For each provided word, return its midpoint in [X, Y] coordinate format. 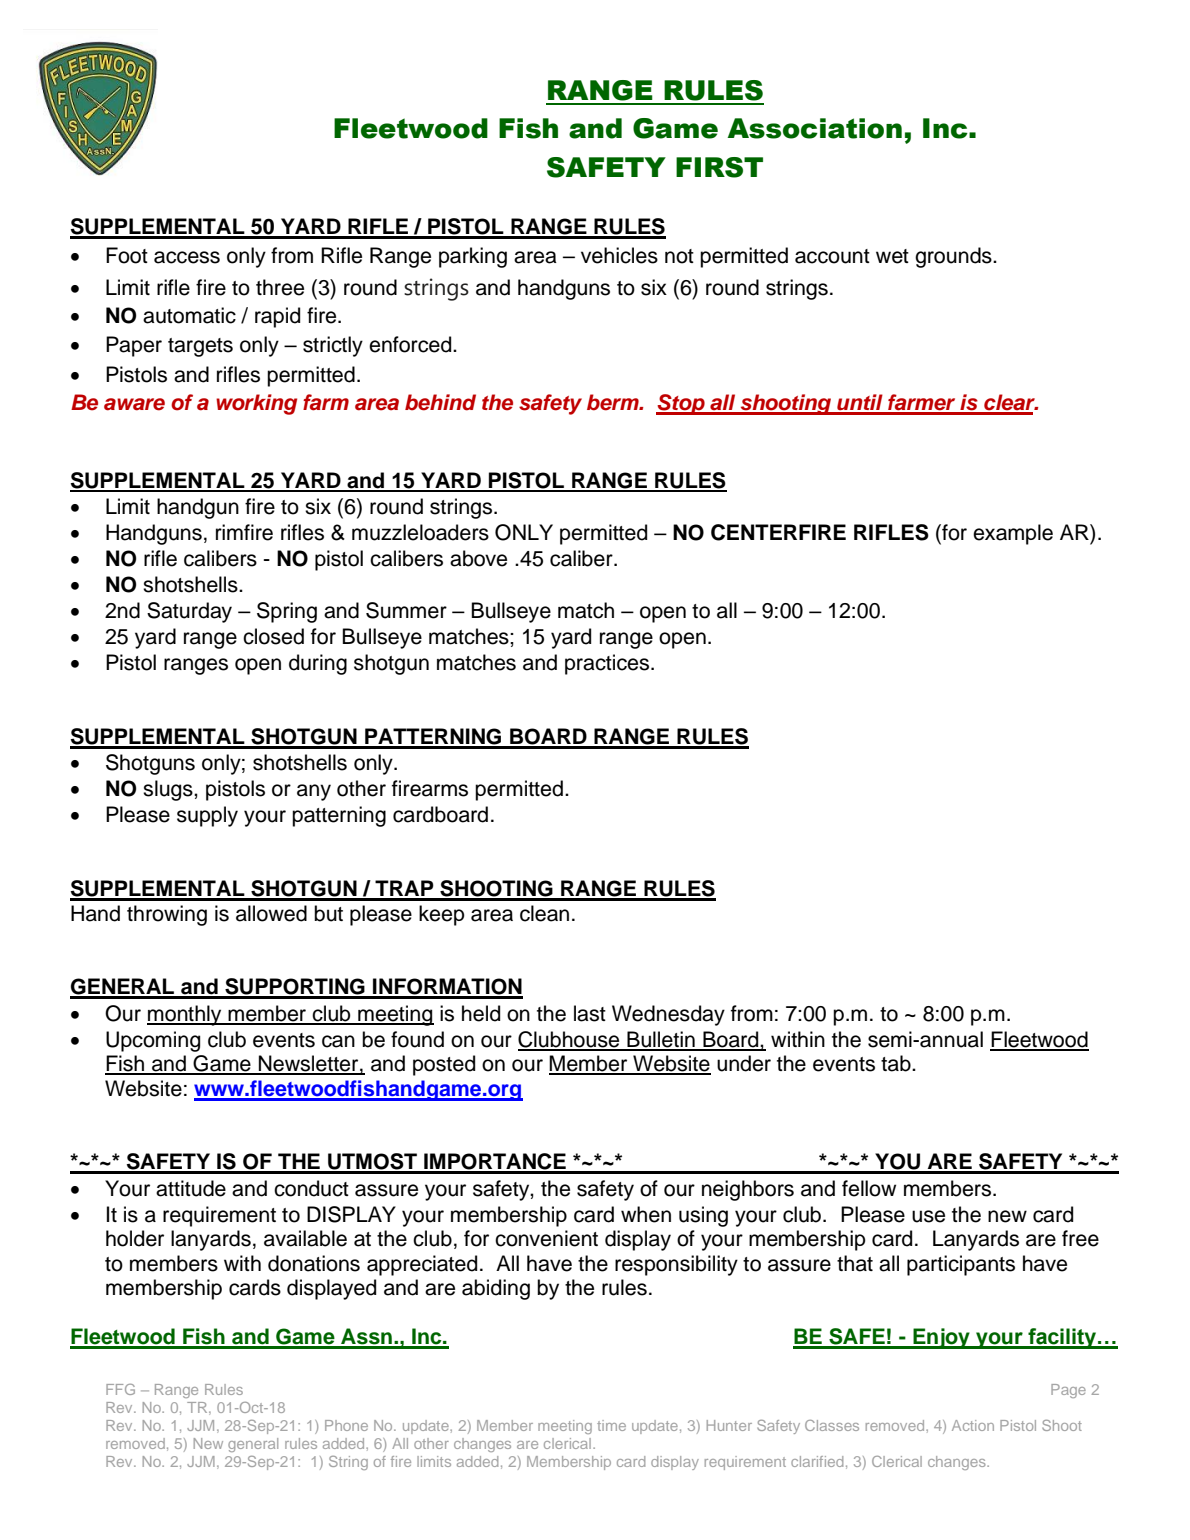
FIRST [719, 167]
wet [892, 256]
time [611, 1425]
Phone [346, 1425]
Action [973, 1425]
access [187, 257]
